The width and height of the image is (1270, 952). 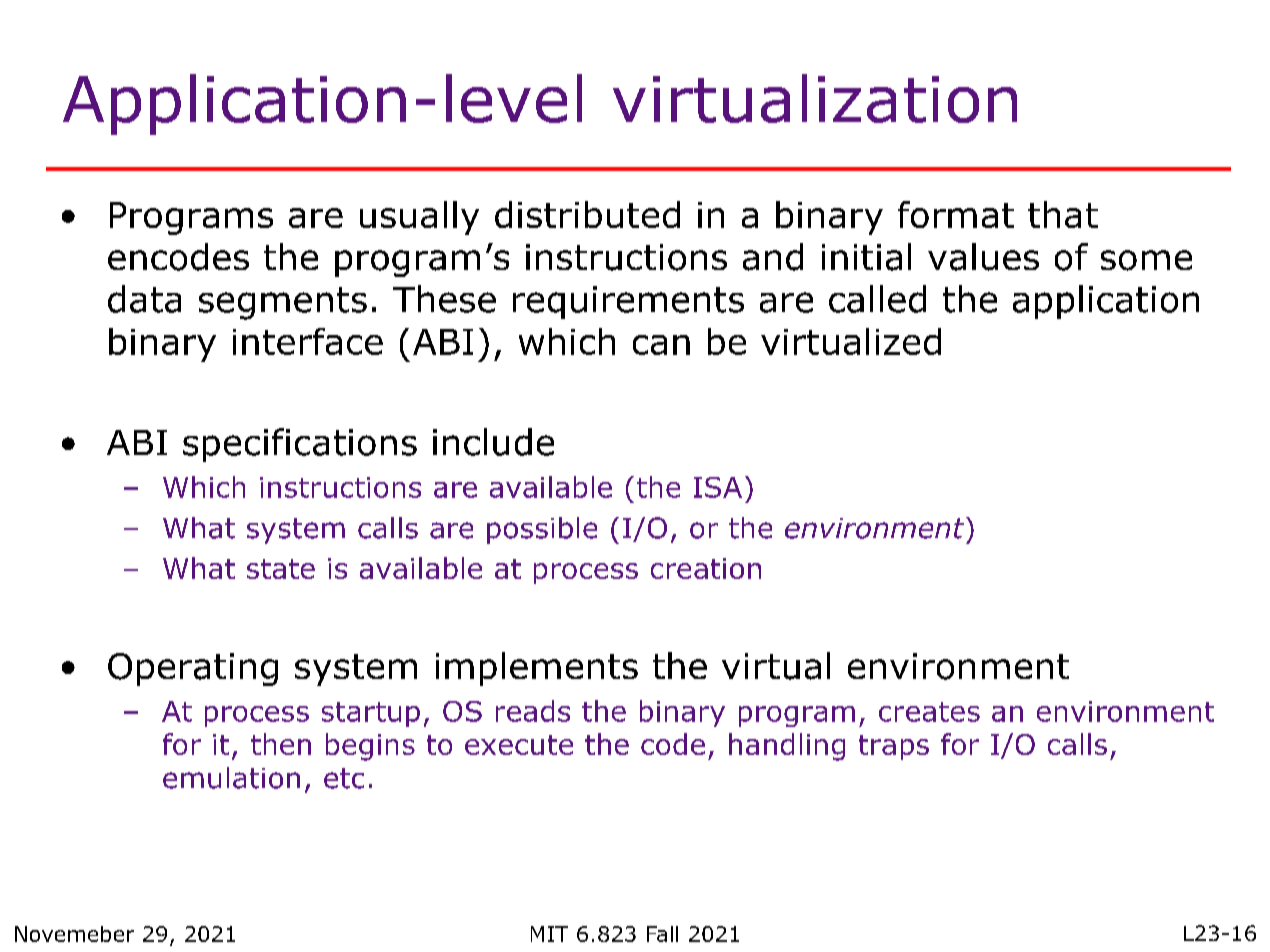 I want to click on MIT, so click(x=549, y=934).
